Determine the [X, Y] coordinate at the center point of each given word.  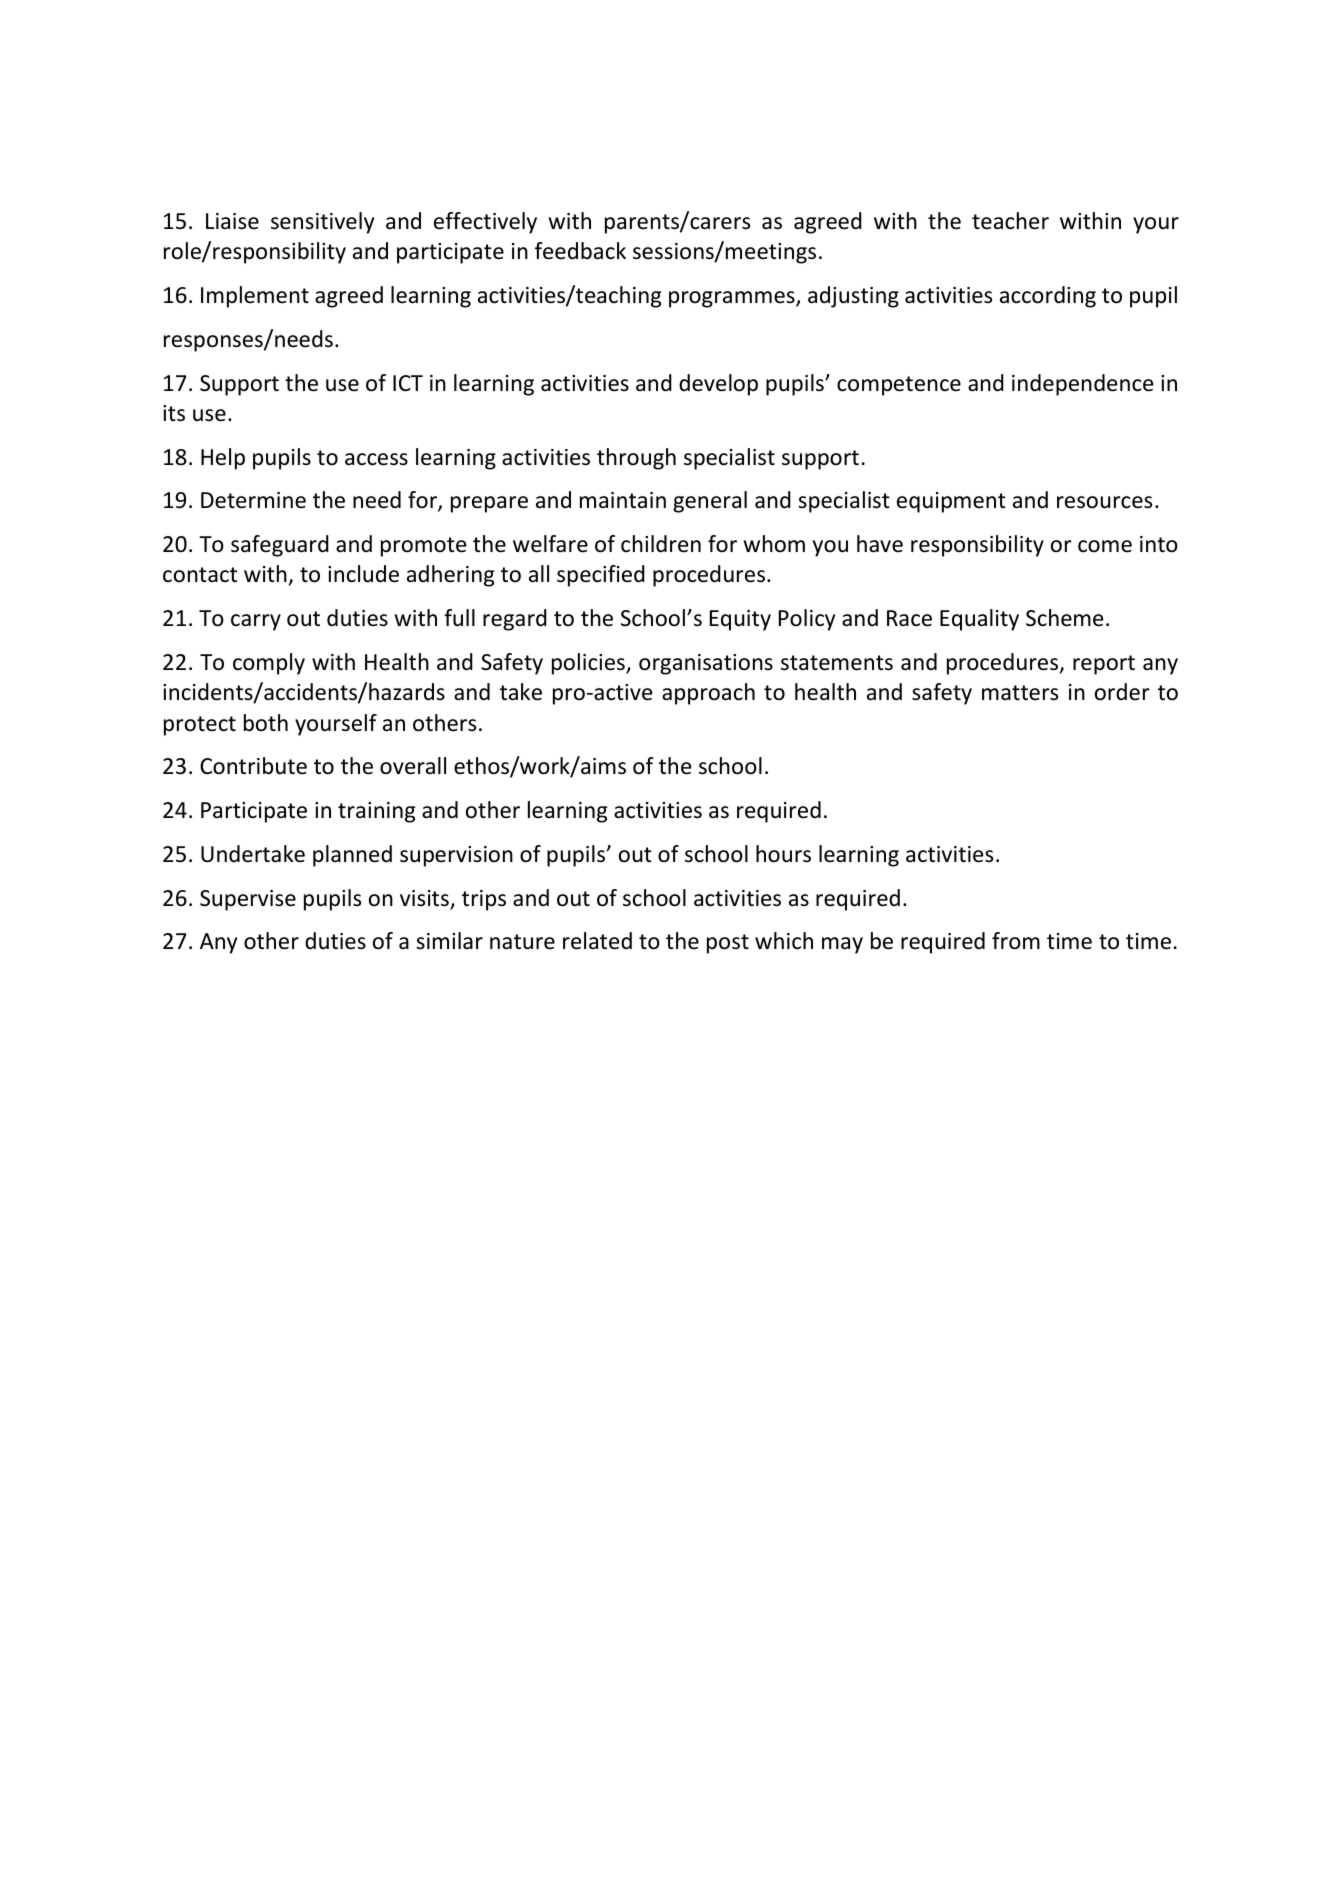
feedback [580, 251]
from [1016, 941]
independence [1082, 385]
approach [708, 694]
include [363, 574]
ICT [408, 383]
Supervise [248, 900]
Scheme [1064, 618]
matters [1020, 693]
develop [718, 385]
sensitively [322, 223]
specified [601, 576]
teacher [1010, 221]
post [728, 944]
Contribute [253, 766]
